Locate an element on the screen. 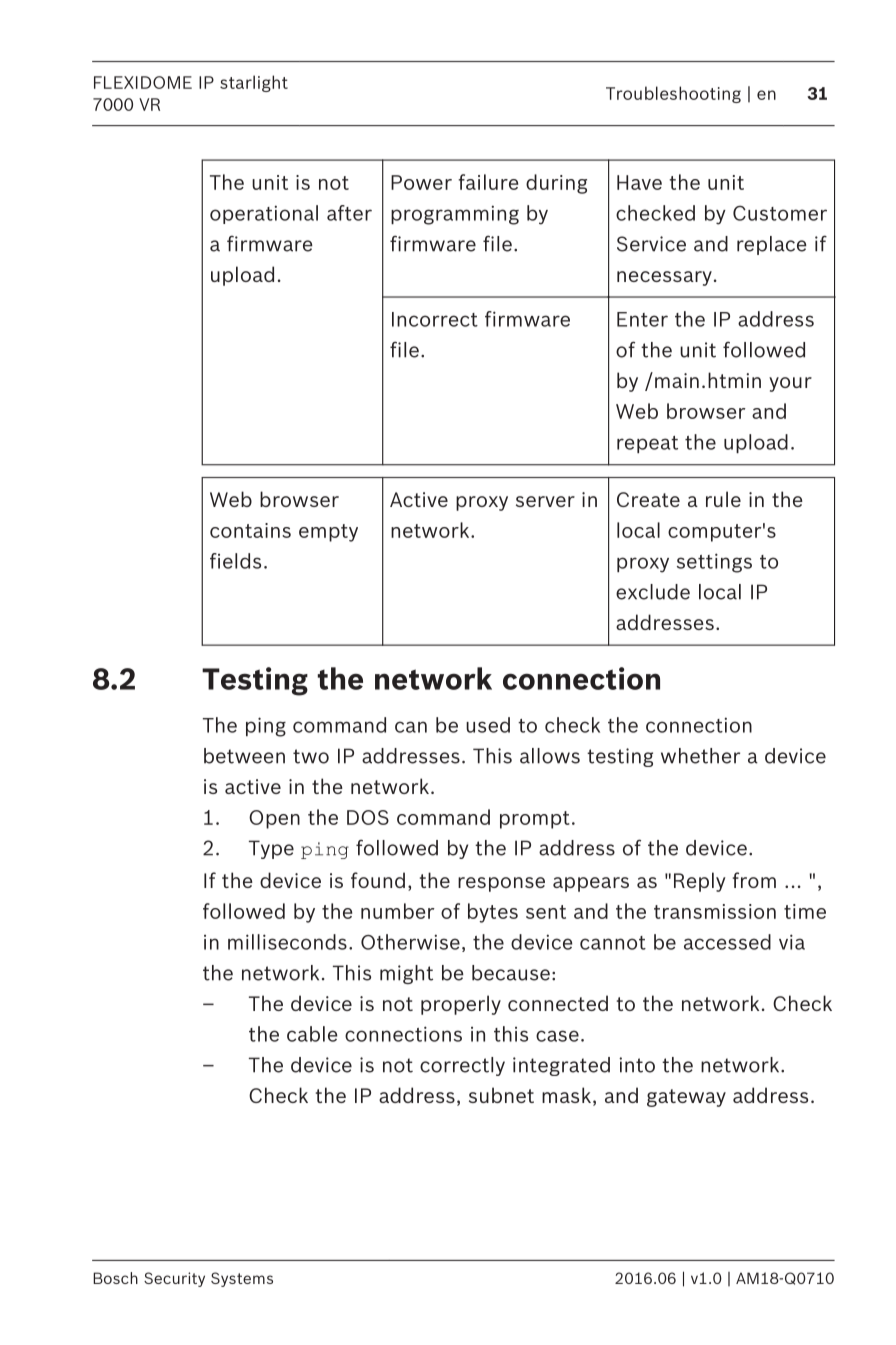 This screenshot has width=896, height=1345. contains is located at coordinates (250, 530).
